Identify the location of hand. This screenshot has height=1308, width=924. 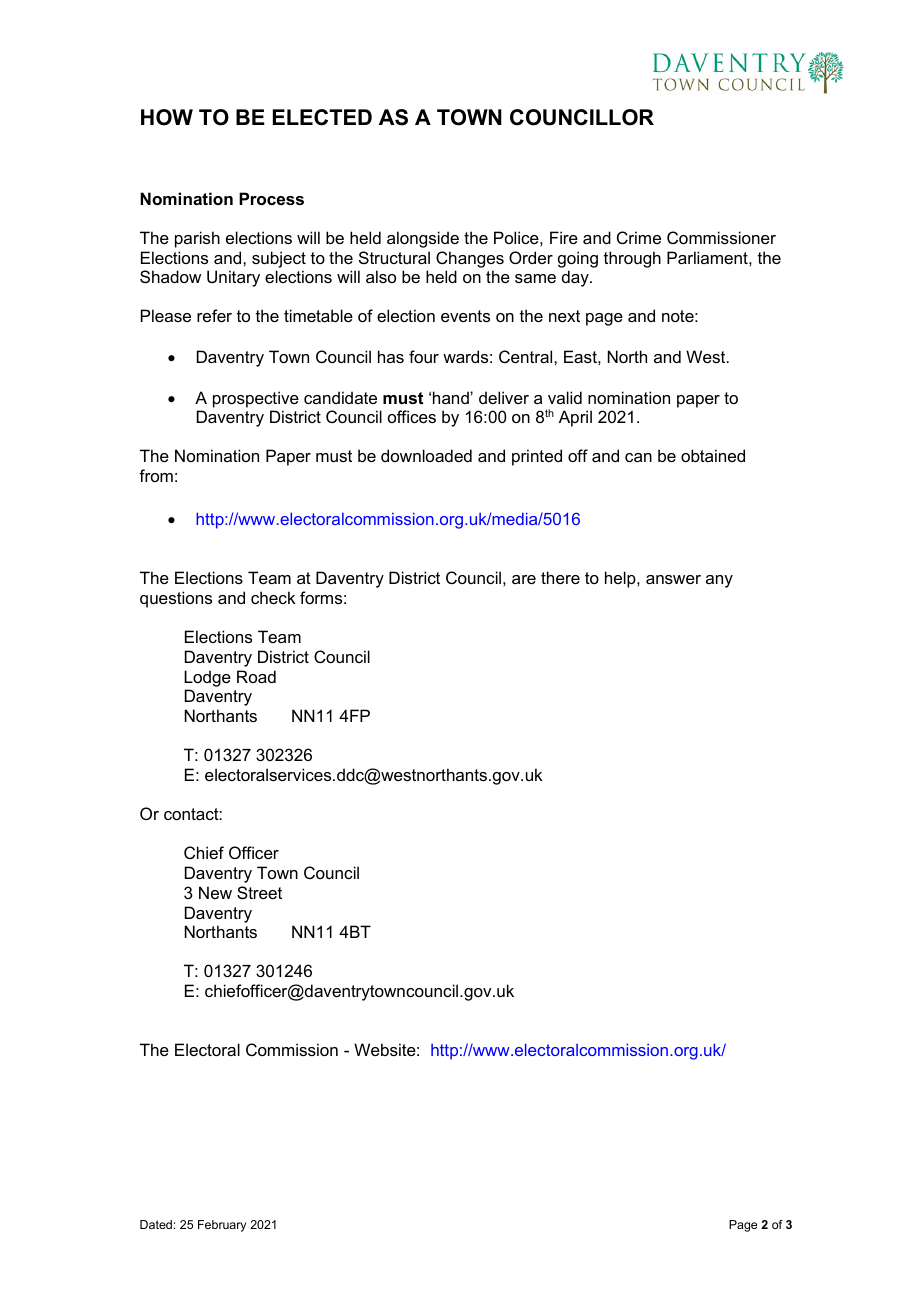
(452, 397).
